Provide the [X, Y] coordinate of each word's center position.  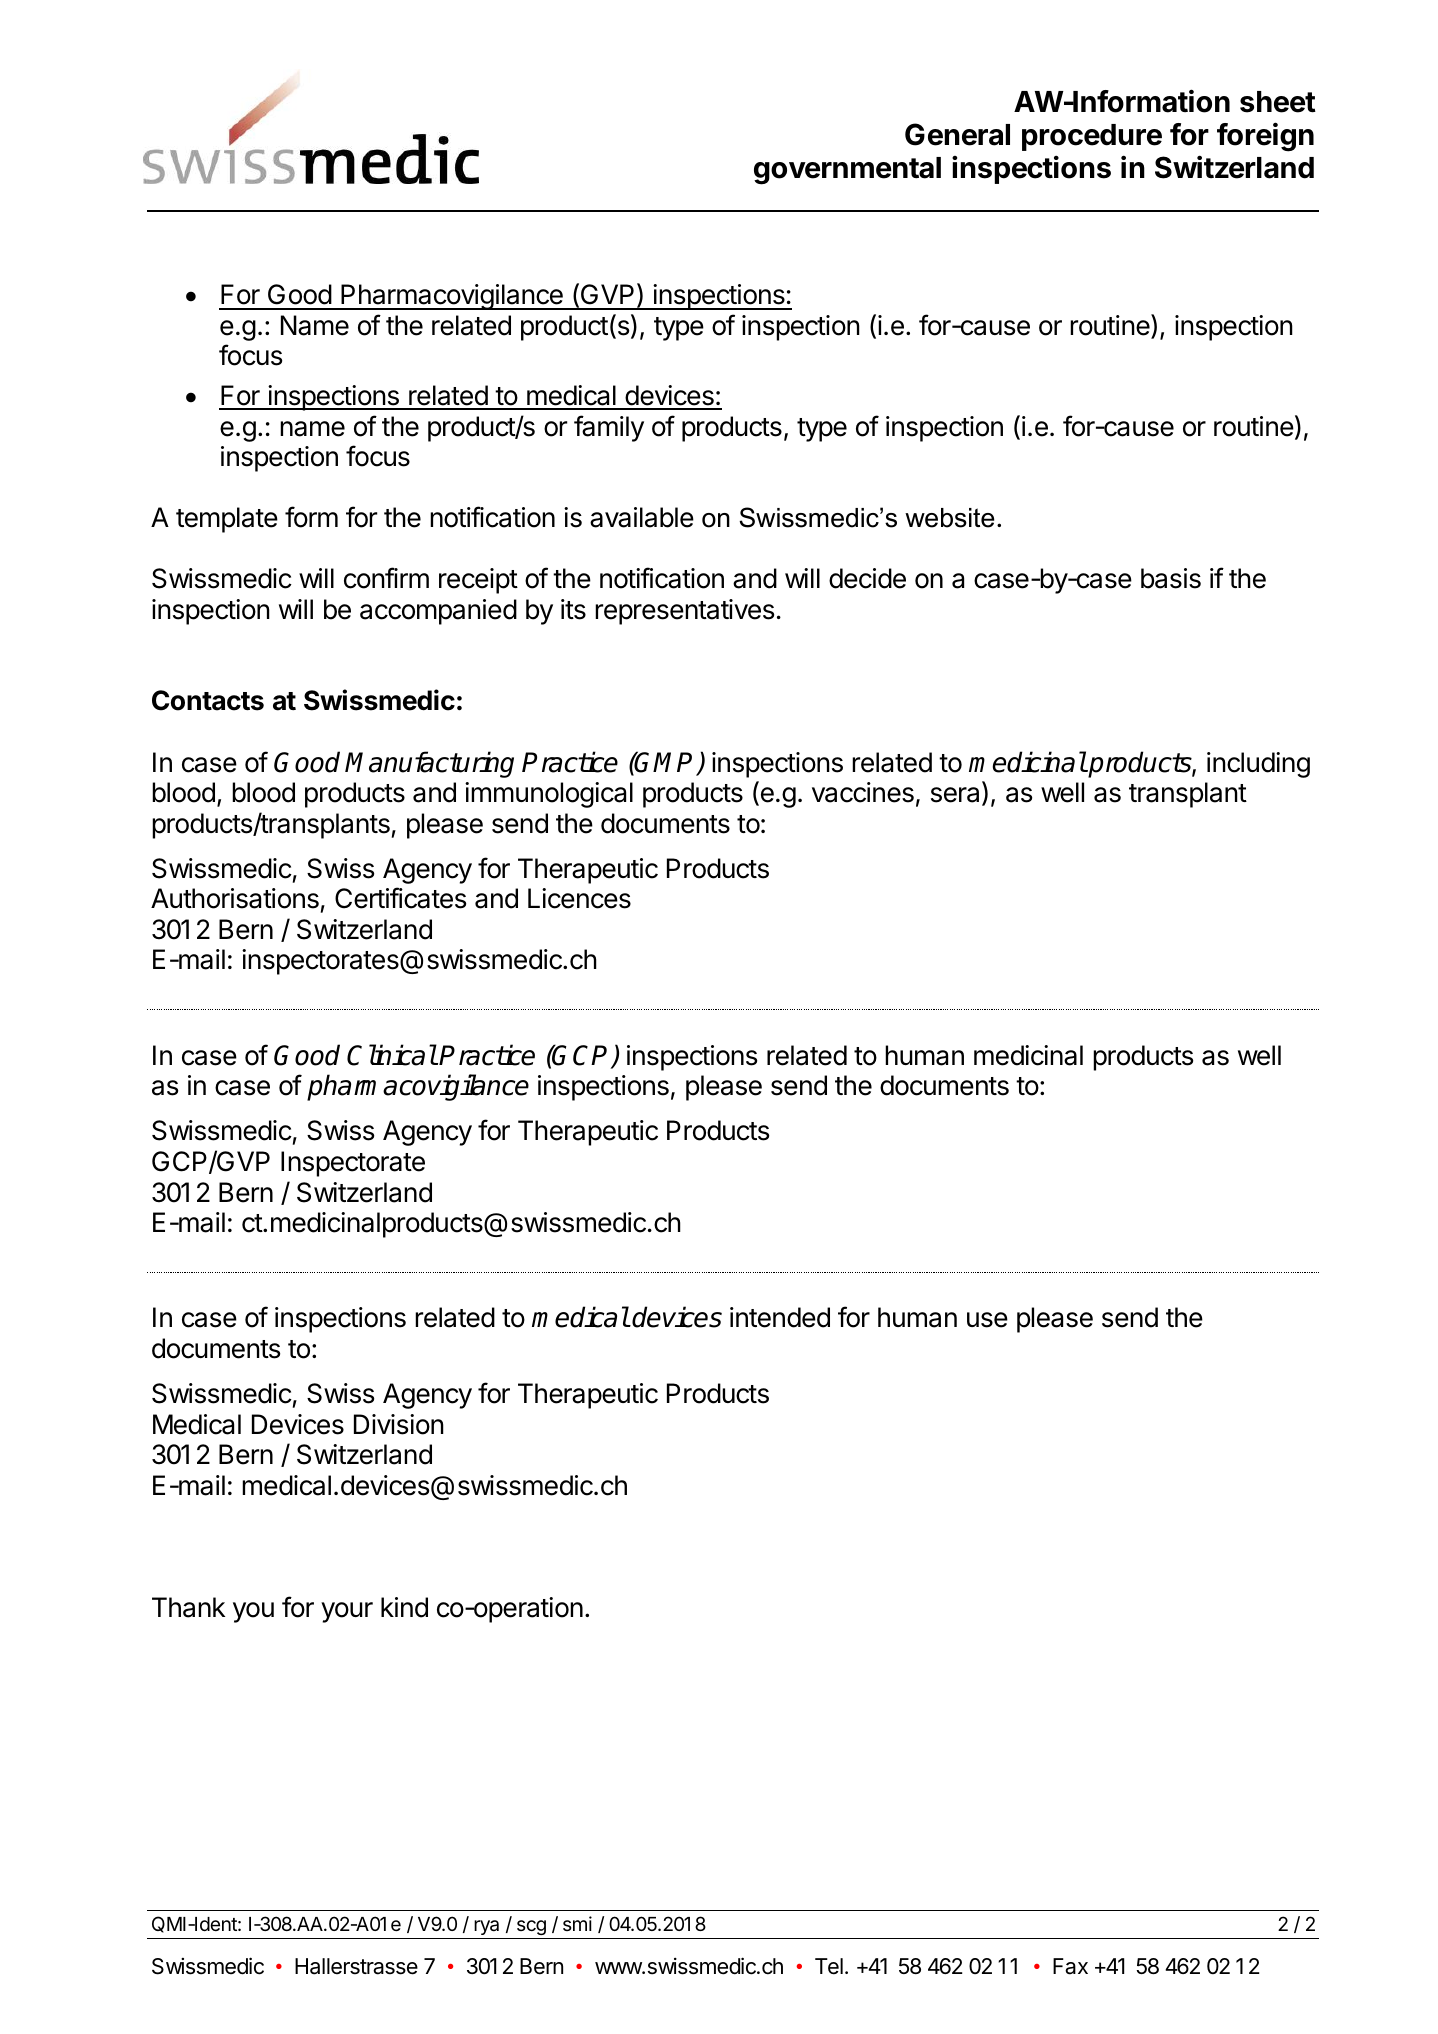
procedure [1092, 137]
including [1258, 765]
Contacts [208, 700]
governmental [847, 171]
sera [957, 796]
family [609, 428]
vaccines [863, 792]
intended [780, 1317]
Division [399, 1424]
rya [486, 1927]
